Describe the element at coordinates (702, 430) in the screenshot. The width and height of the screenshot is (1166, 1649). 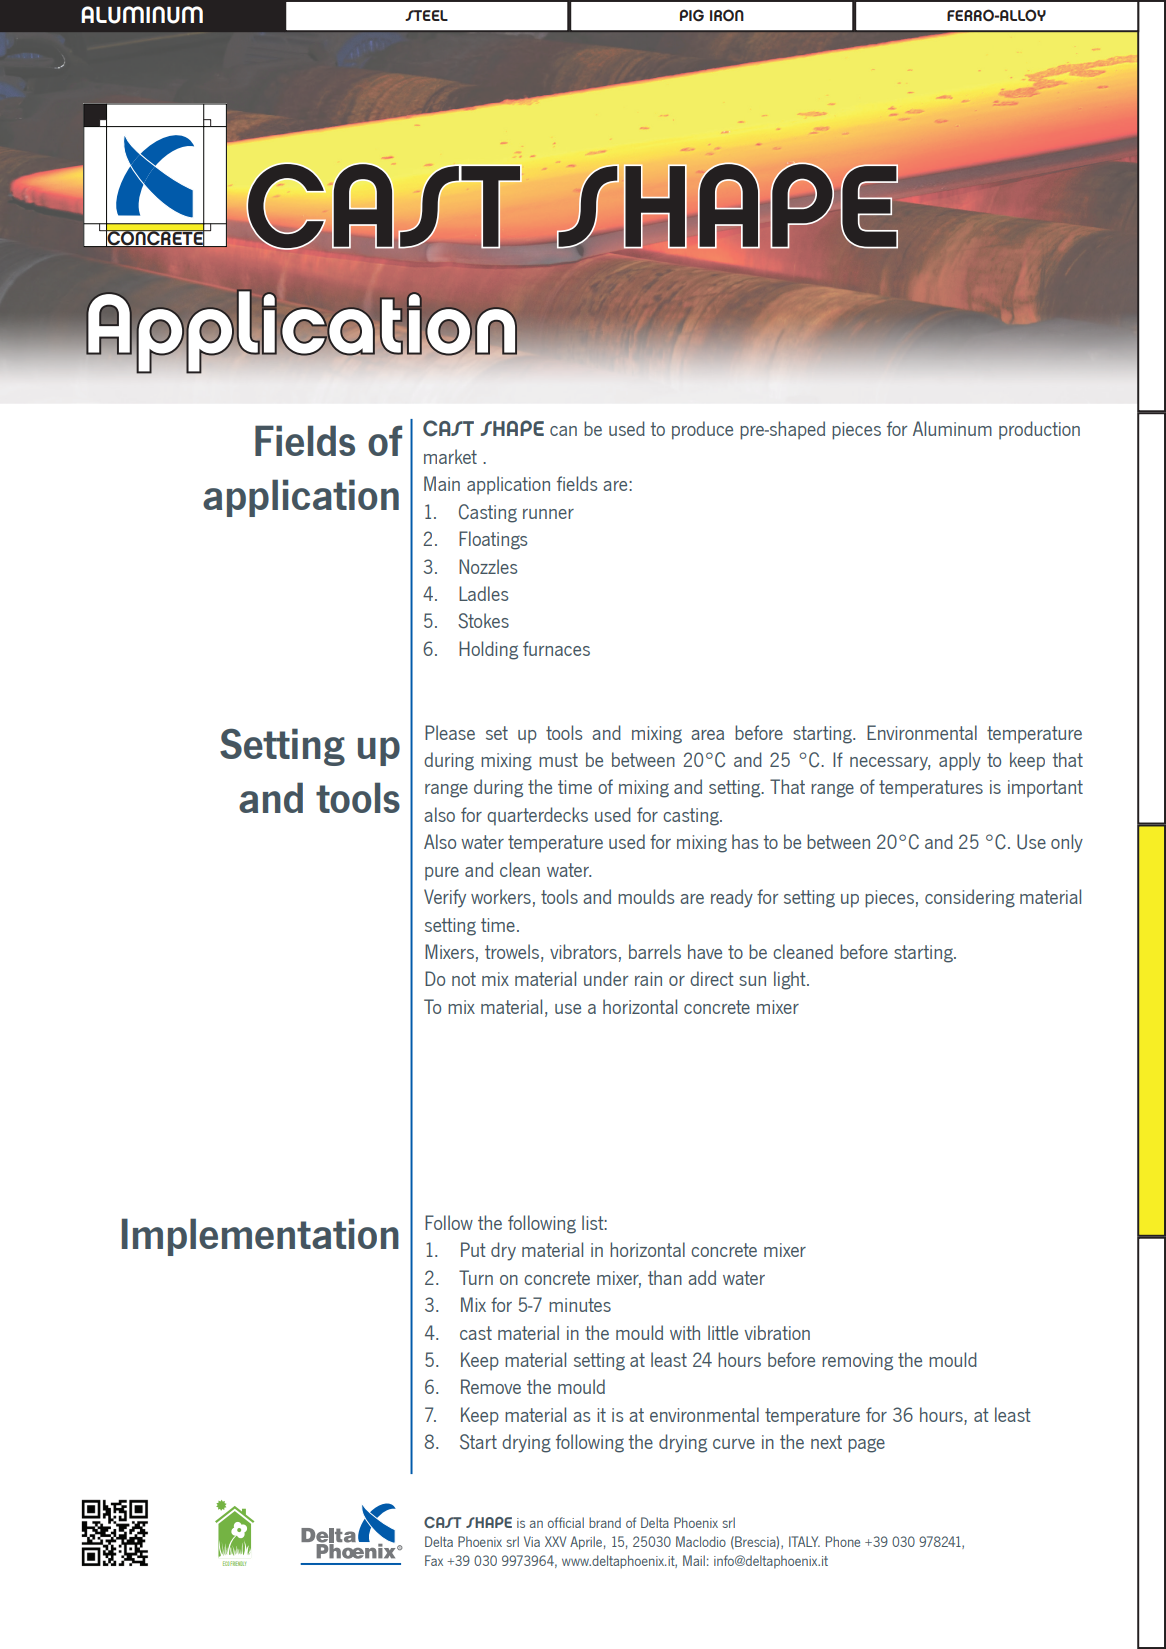
I see `produce` at that location.
